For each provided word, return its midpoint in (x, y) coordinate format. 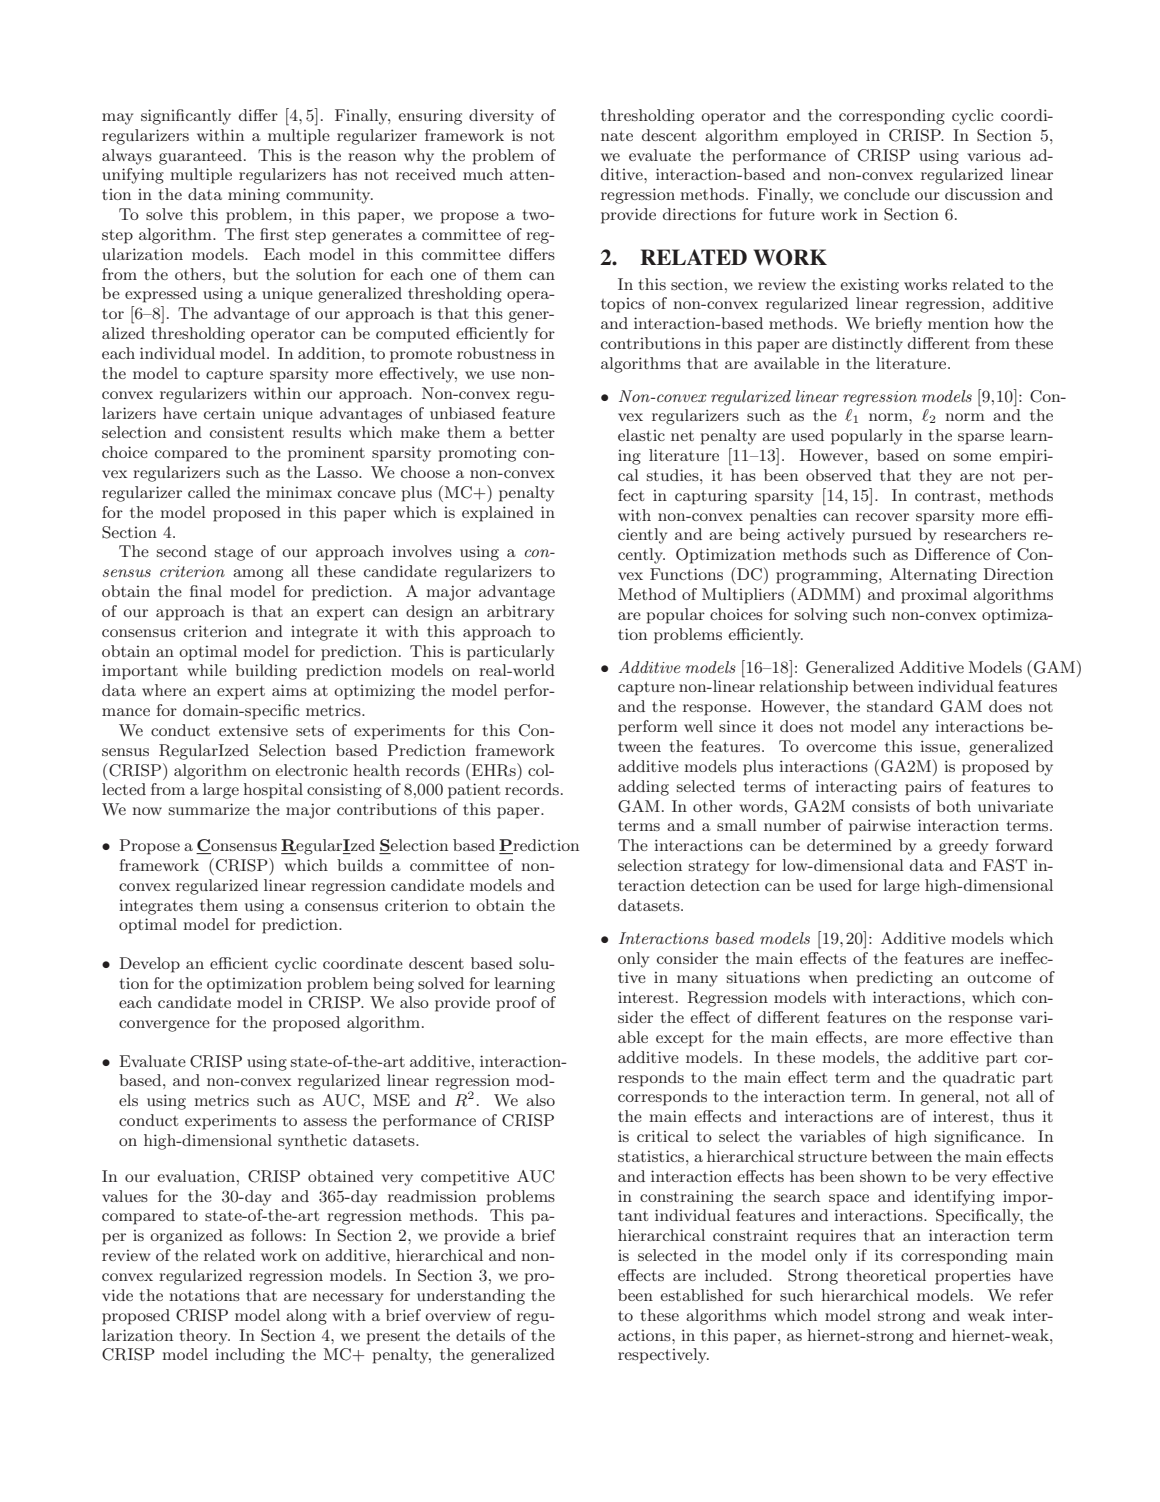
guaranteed (202, 157)
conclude (877, 194)
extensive (253, 730)
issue (939, 746)
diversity (501, 117)
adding (643, 788)
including (250, 1356)
